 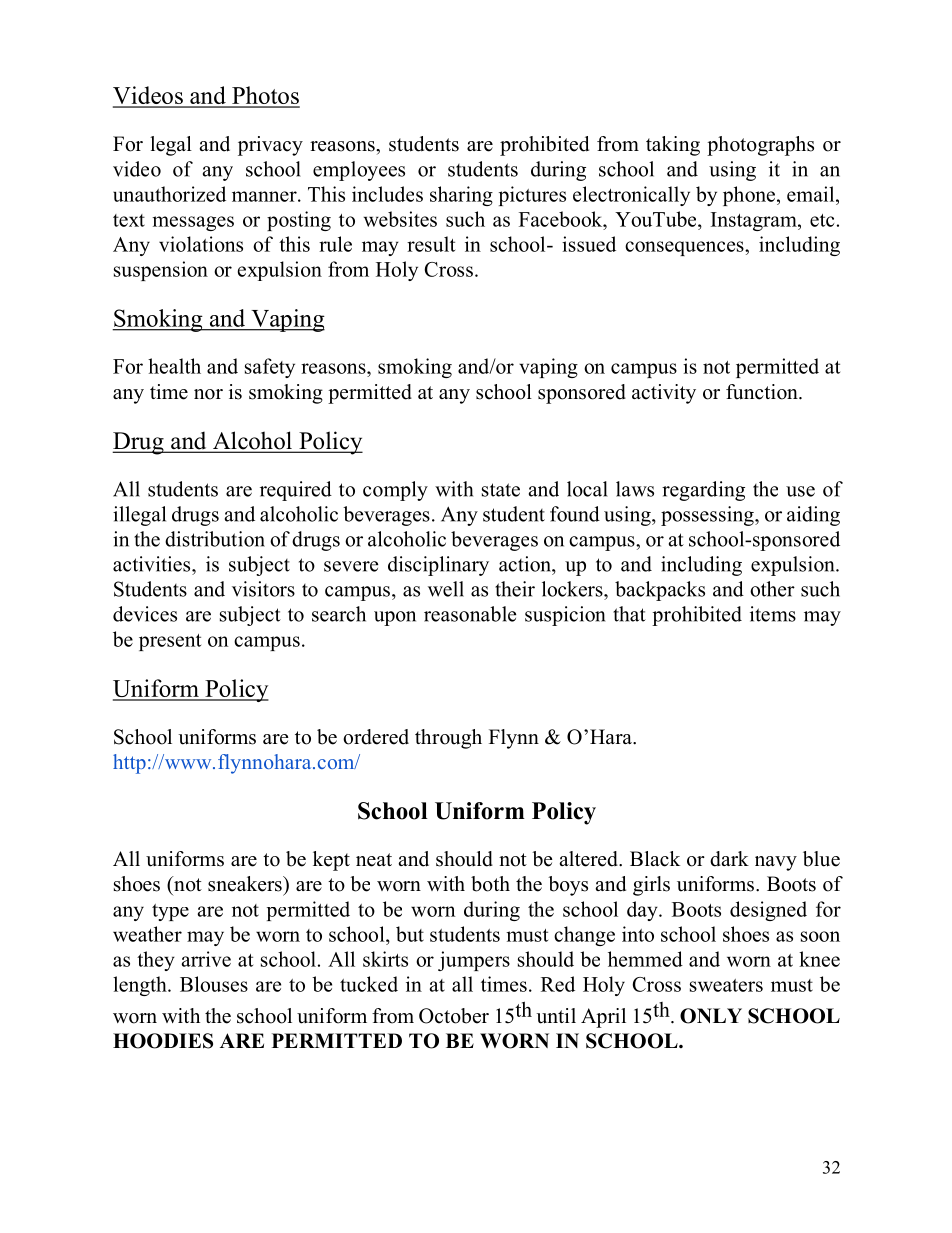 I want to click on distribution, so click(x=215, y=539).
